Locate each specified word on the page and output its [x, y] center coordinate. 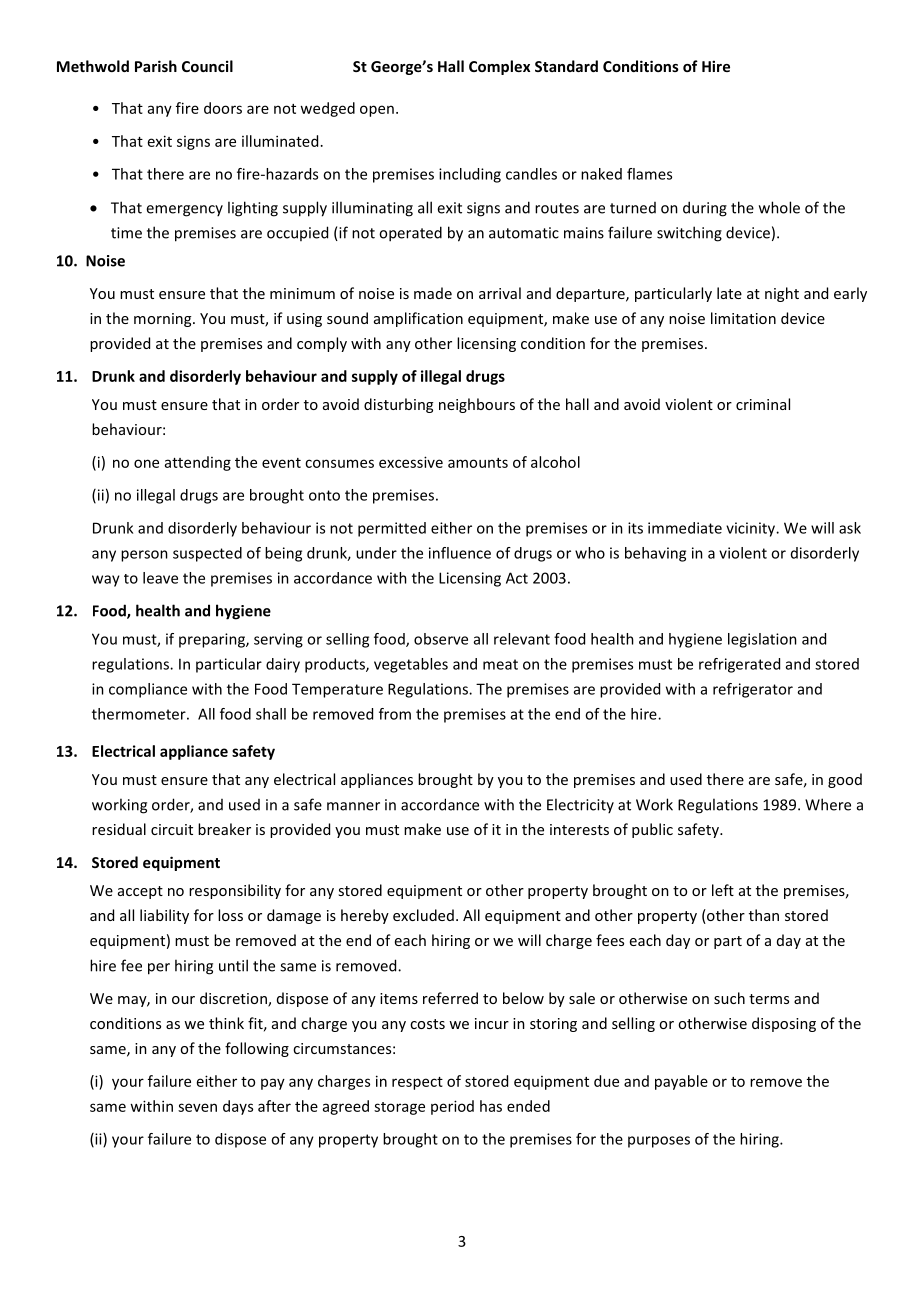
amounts [478, 463]
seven [197, 1107]
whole [779, 207]
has [491, 1106]
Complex [499, 67]
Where [828, 804]
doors [223, 108]
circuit [172, 829]
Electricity [580, 805]
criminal [763, 404]
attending [198, 463]
